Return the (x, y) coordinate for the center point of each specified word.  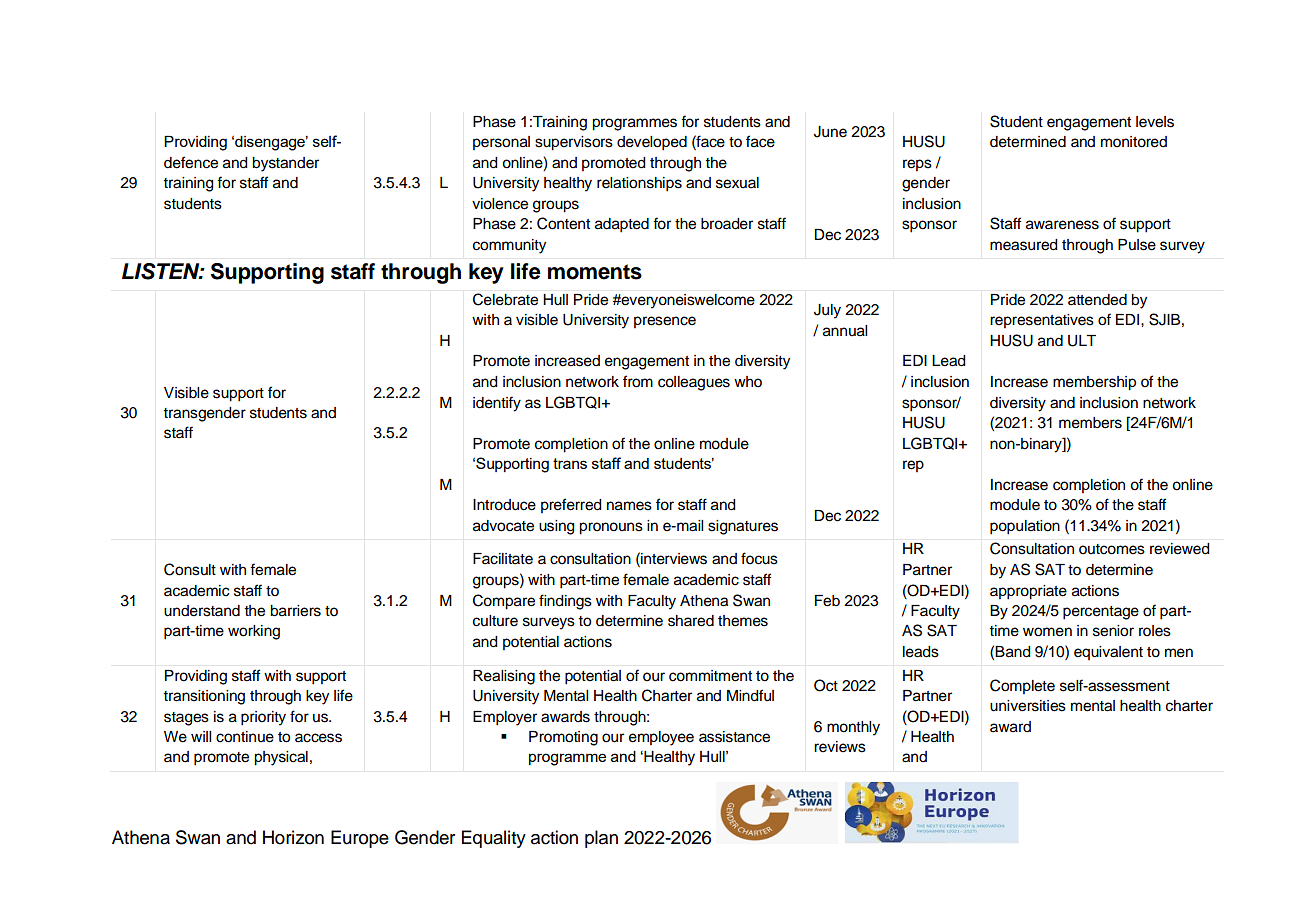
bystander (285, 164)
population (1025, 527)
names (629, 506)
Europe (360, 839)
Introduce (504, 505)
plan (601, 839)
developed (652, 143)
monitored (1134, 142)
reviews (840, 747)
